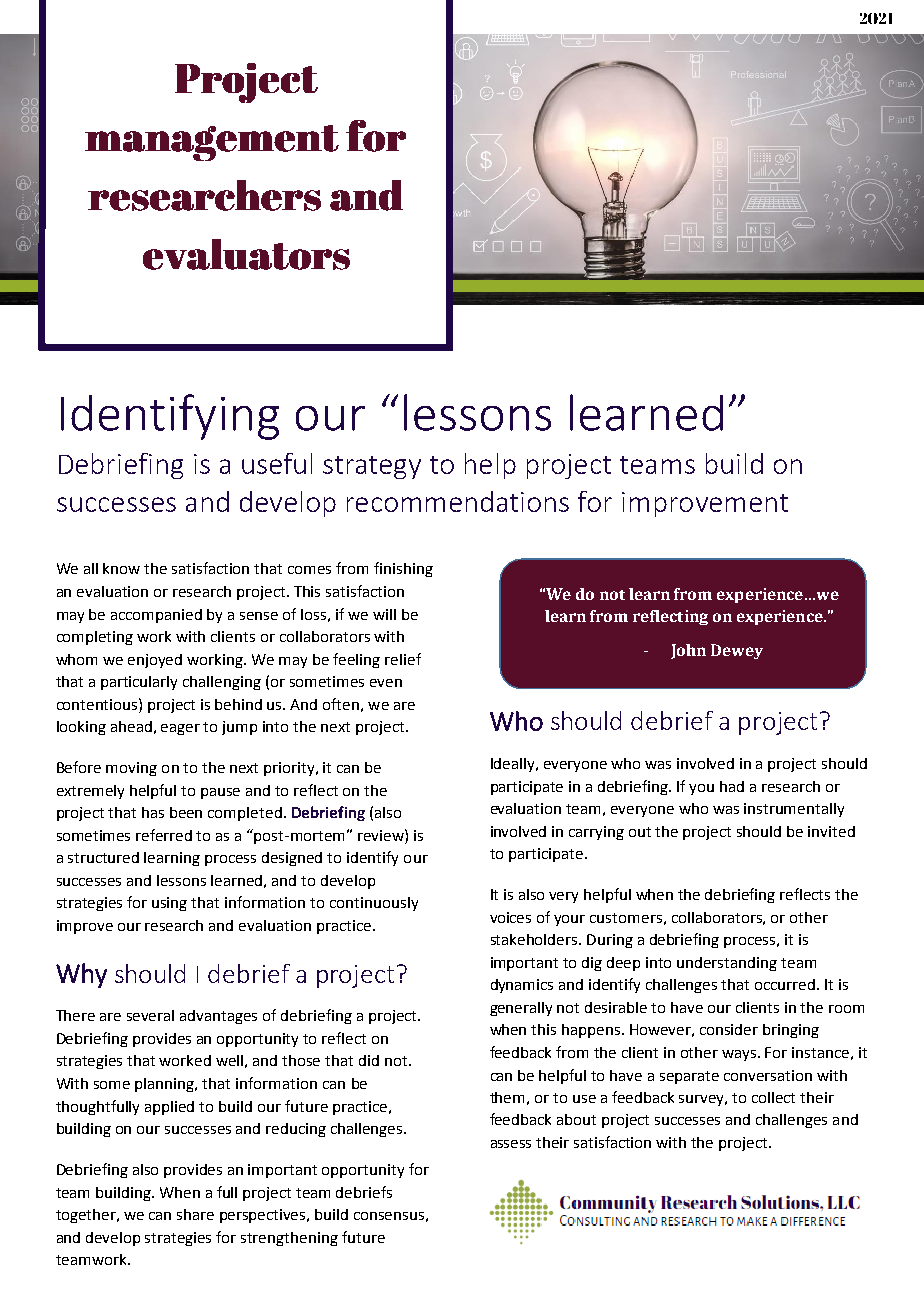 Image resolution: width=924 pixels, height=1308 pixels. Describe the element at coordinates (374, 904) in the document. I see `continuously` at that location.
